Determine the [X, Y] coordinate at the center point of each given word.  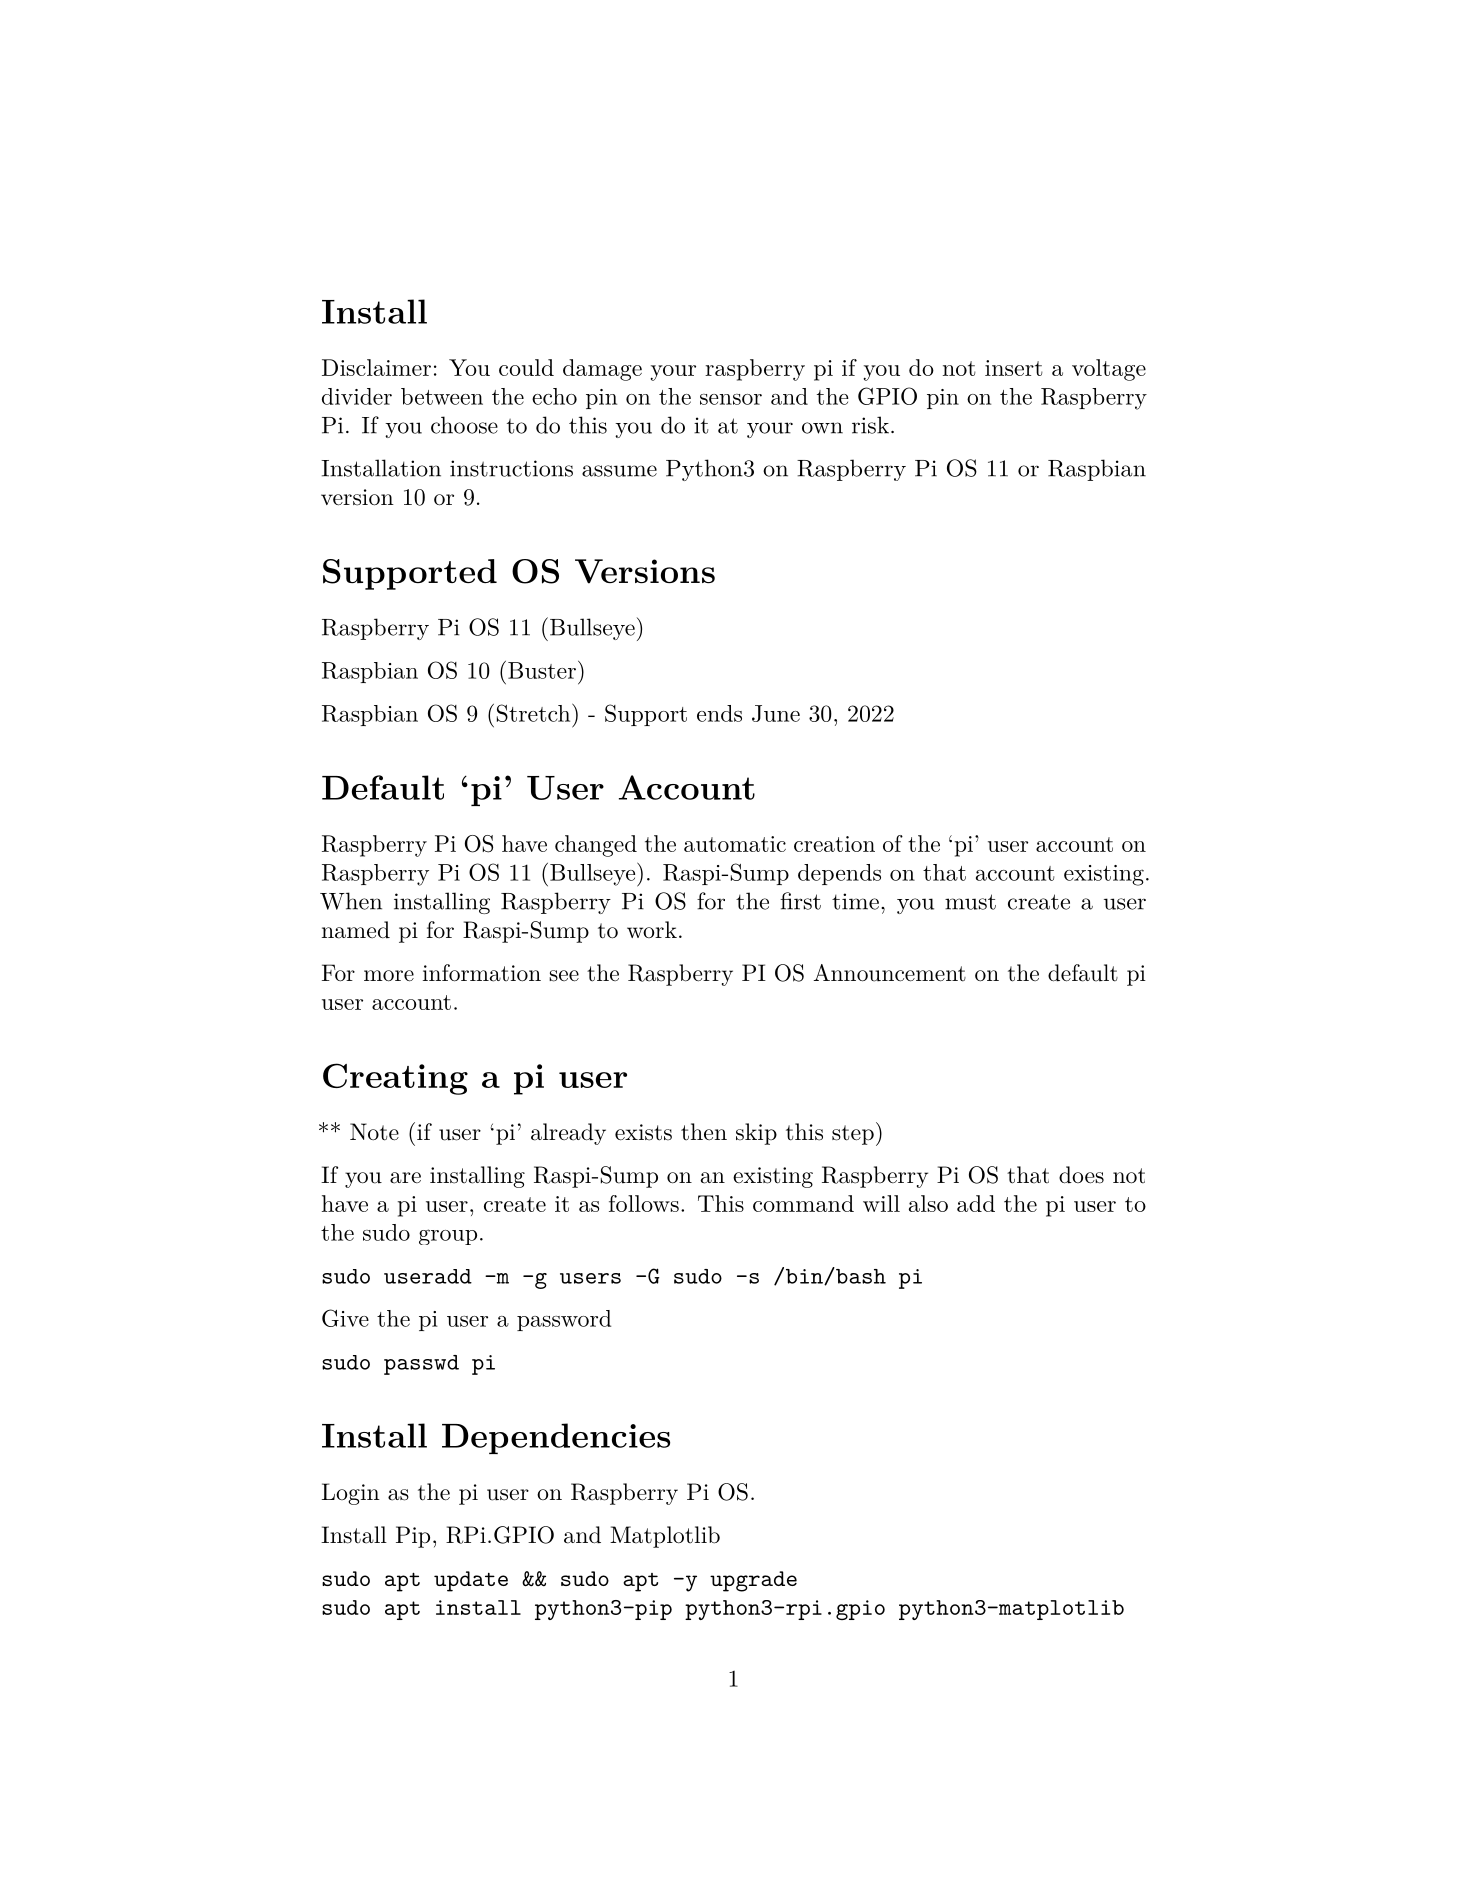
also [928, 1203]
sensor [731, 399]
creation [834, 844]
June [776, 713]
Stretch [533, 713]
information [482, 973]
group [448, 1237]
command [803, 1203]
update [471, 1581]
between [442, 396]
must [970, 902]
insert [1014, 368]
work [652, 929]
